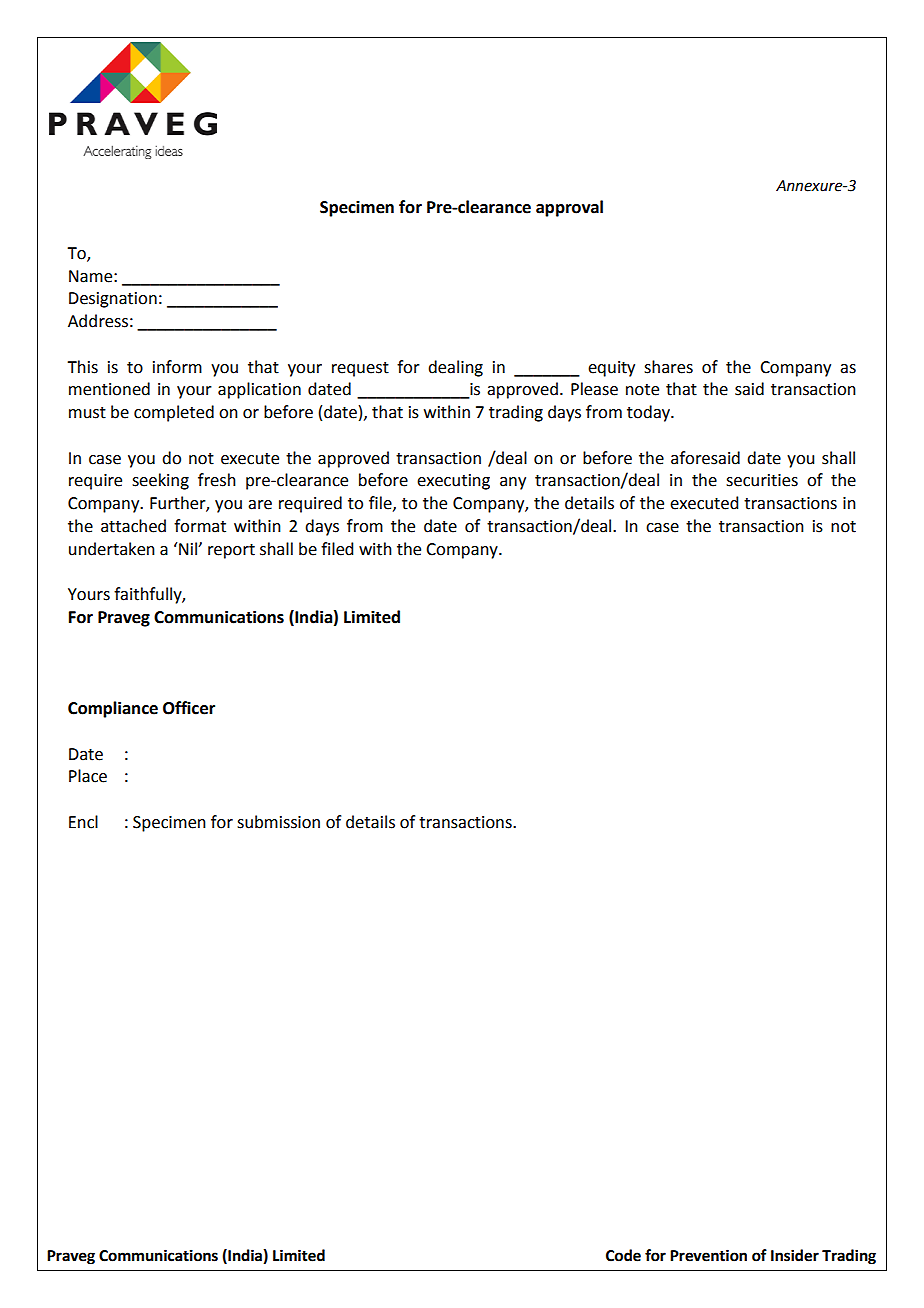 The height and width of the document is (1308, 924). What do you see at coordinates (569, 208) in the document?
I see `approval` at bounding box center [569, 208].
